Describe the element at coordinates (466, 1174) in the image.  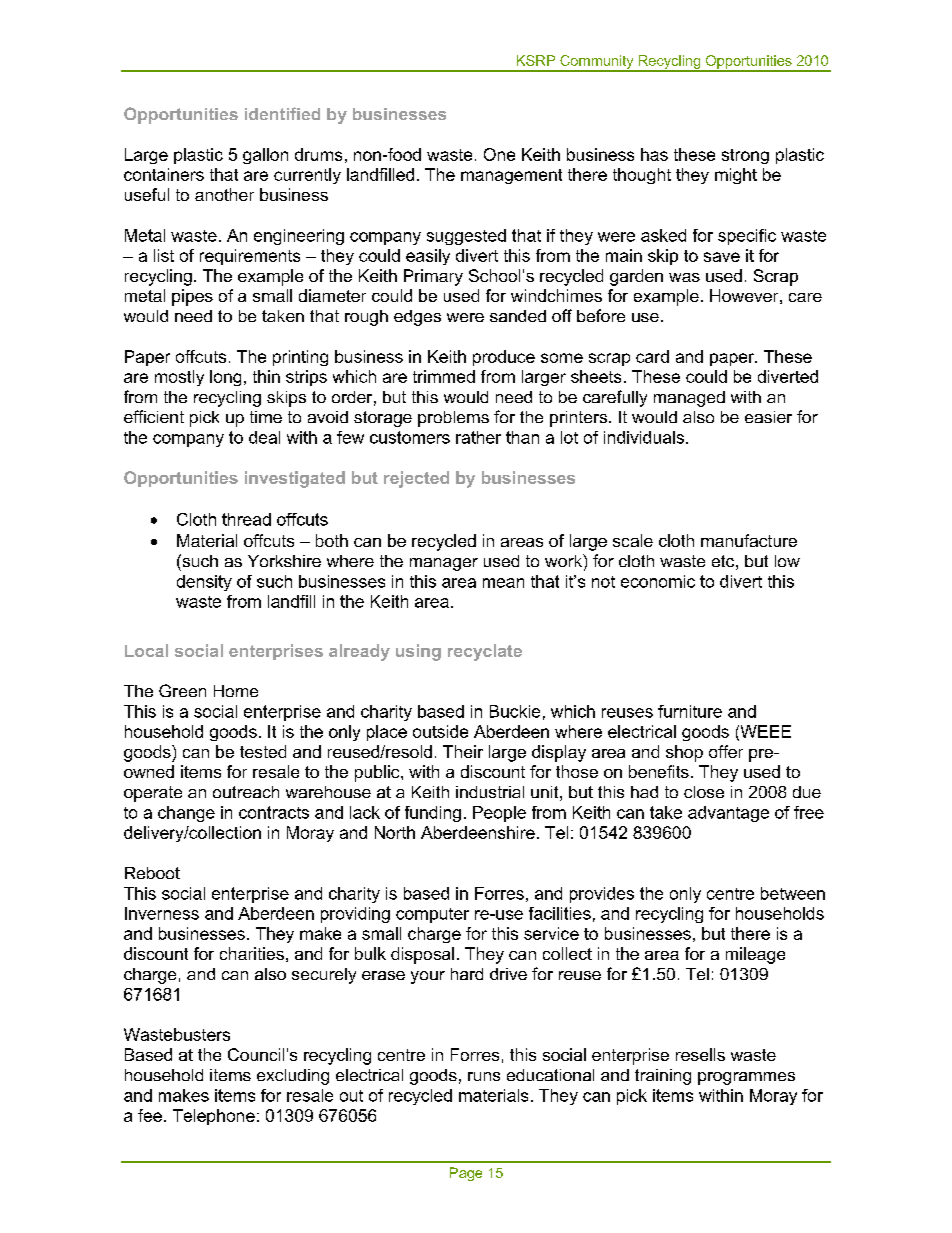
I see `Page` at that location.
